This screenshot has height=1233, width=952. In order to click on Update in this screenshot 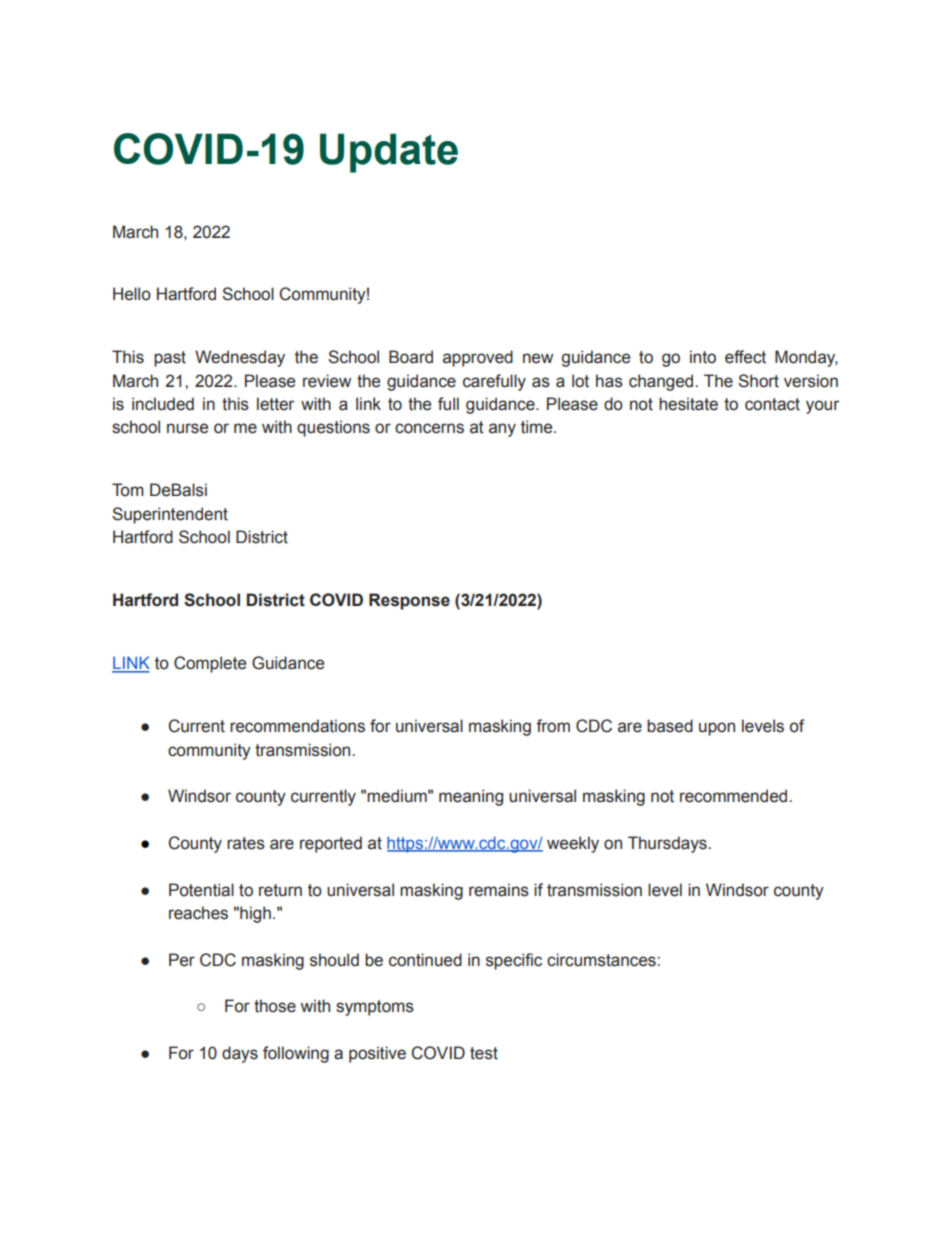, I will do `click(389, 153)`.
